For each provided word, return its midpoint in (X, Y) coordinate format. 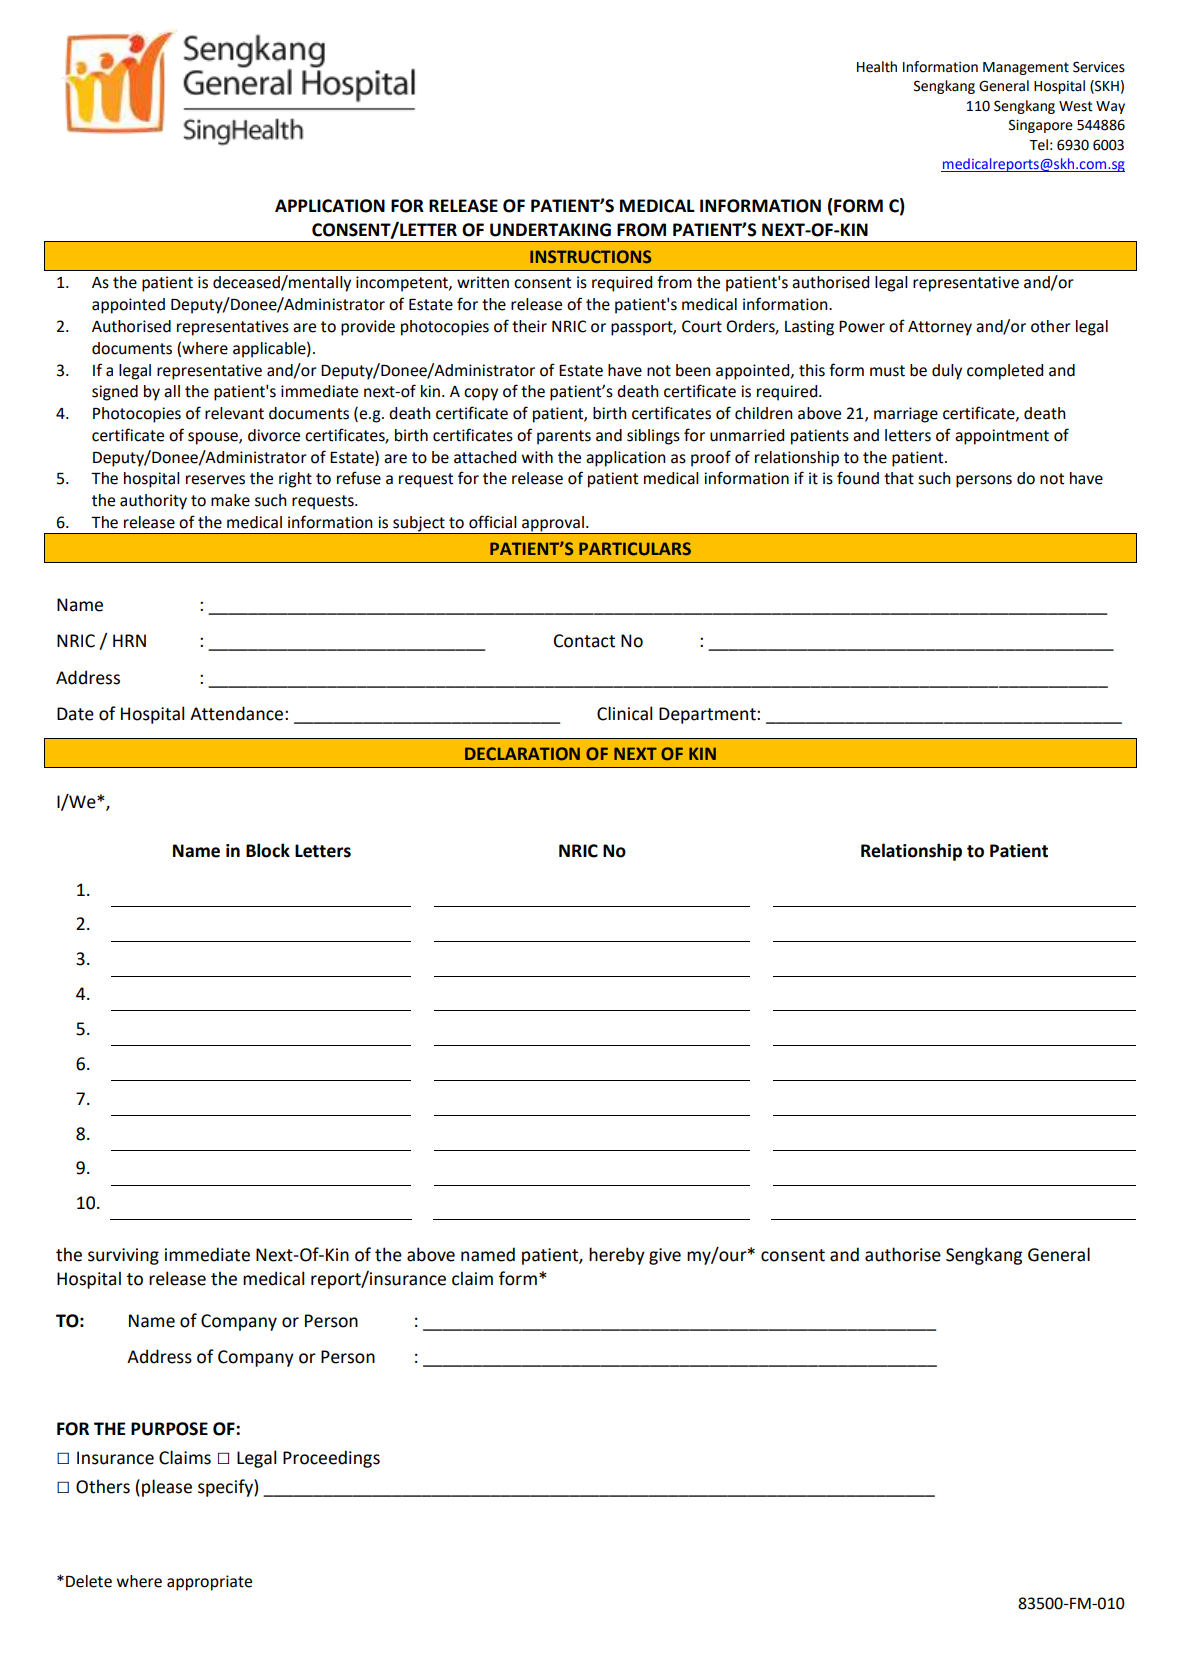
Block (268, 850)
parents (564, 437)
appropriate (209, 1583)
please (167, 1488)
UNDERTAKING (550, 230)
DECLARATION (522, 754)
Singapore (1041, 126)
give (665, 1256)
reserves (215, 480)
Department (708, 715)
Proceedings (331, 1459)
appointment (1002, 437)
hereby (617, 1256)
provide (368, 328)
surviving (123, 1256)
